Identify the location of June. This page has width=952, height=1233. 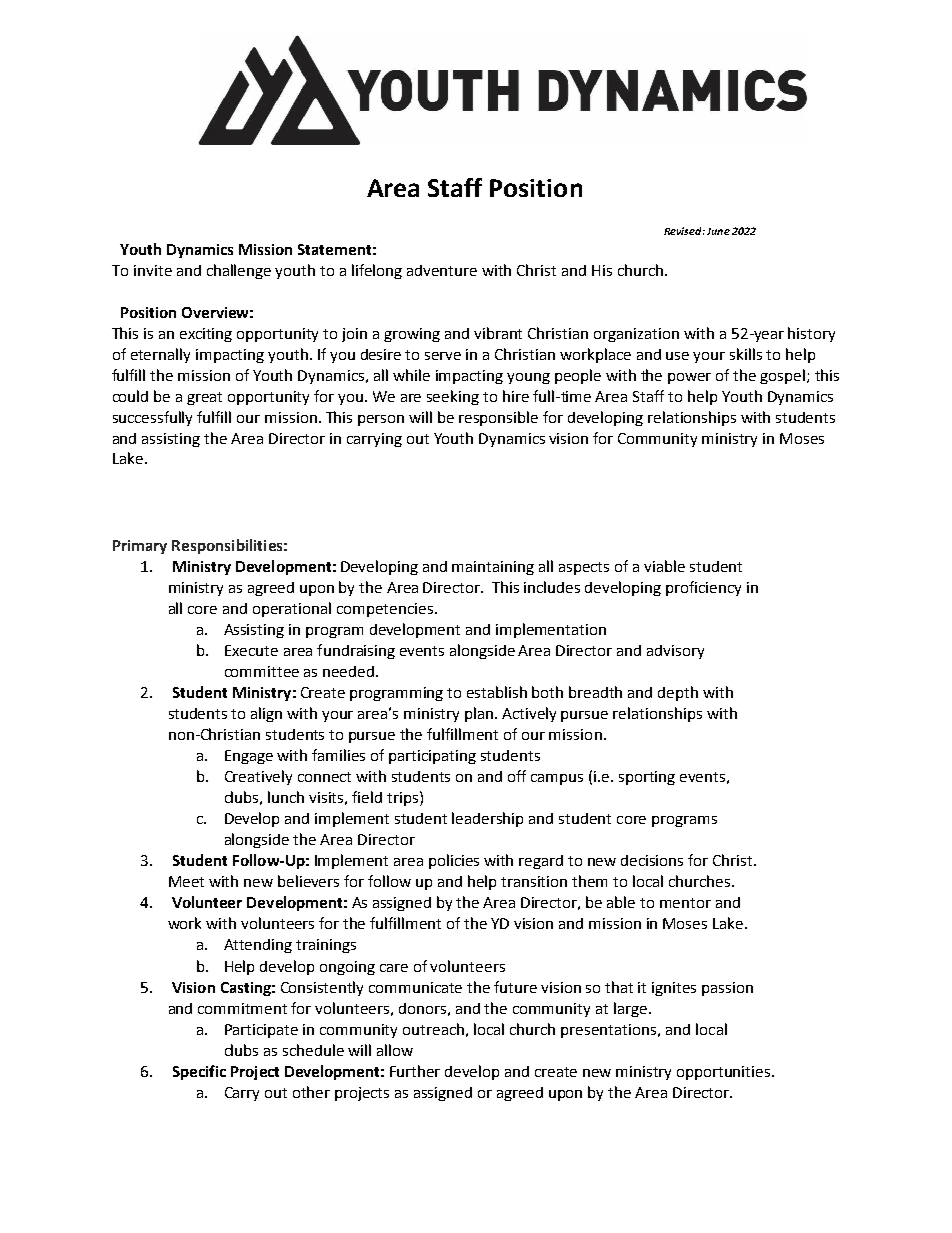
(718, 231).
